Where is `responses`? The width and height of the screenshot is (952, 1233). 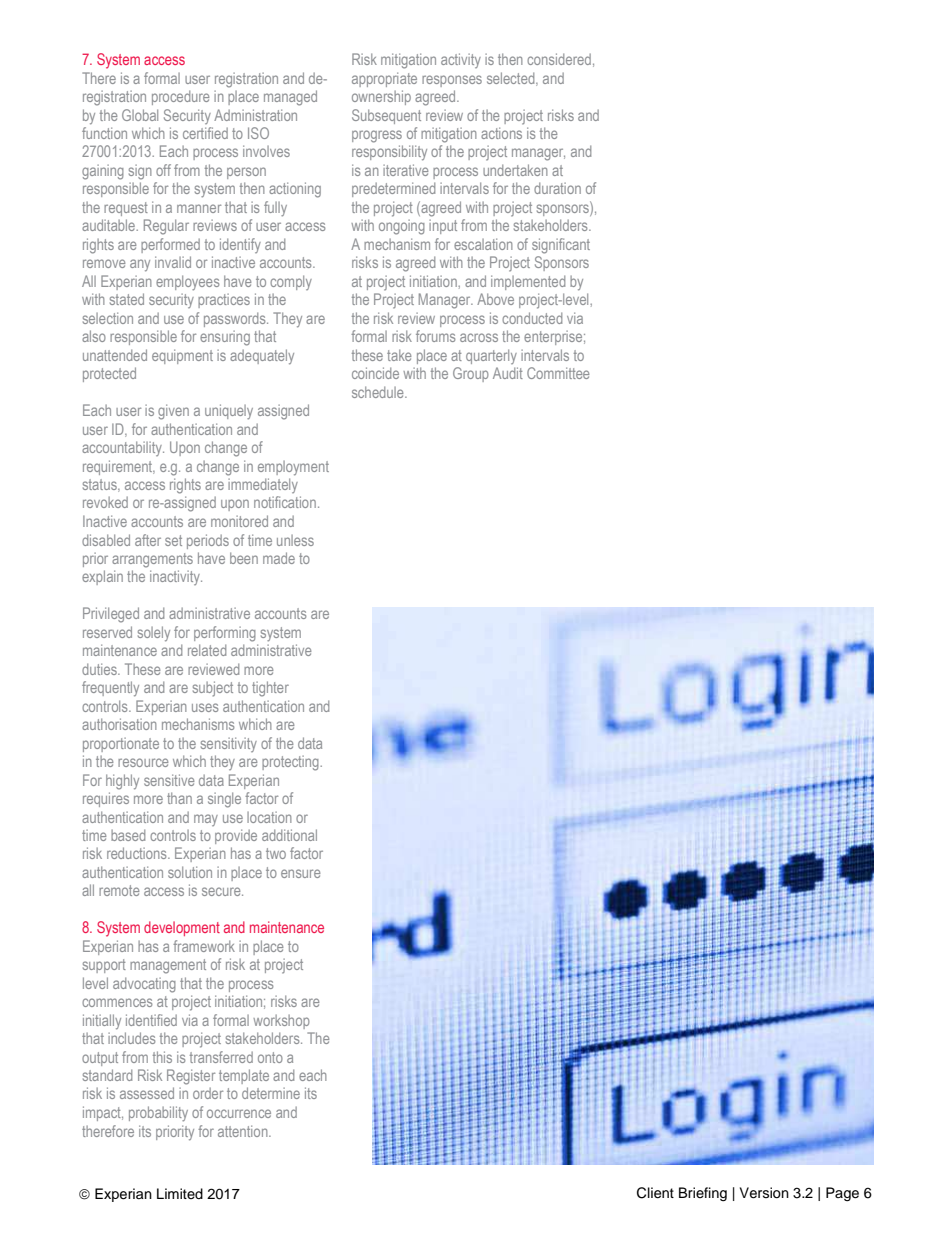 responses is located at coordinates (452, 81).
